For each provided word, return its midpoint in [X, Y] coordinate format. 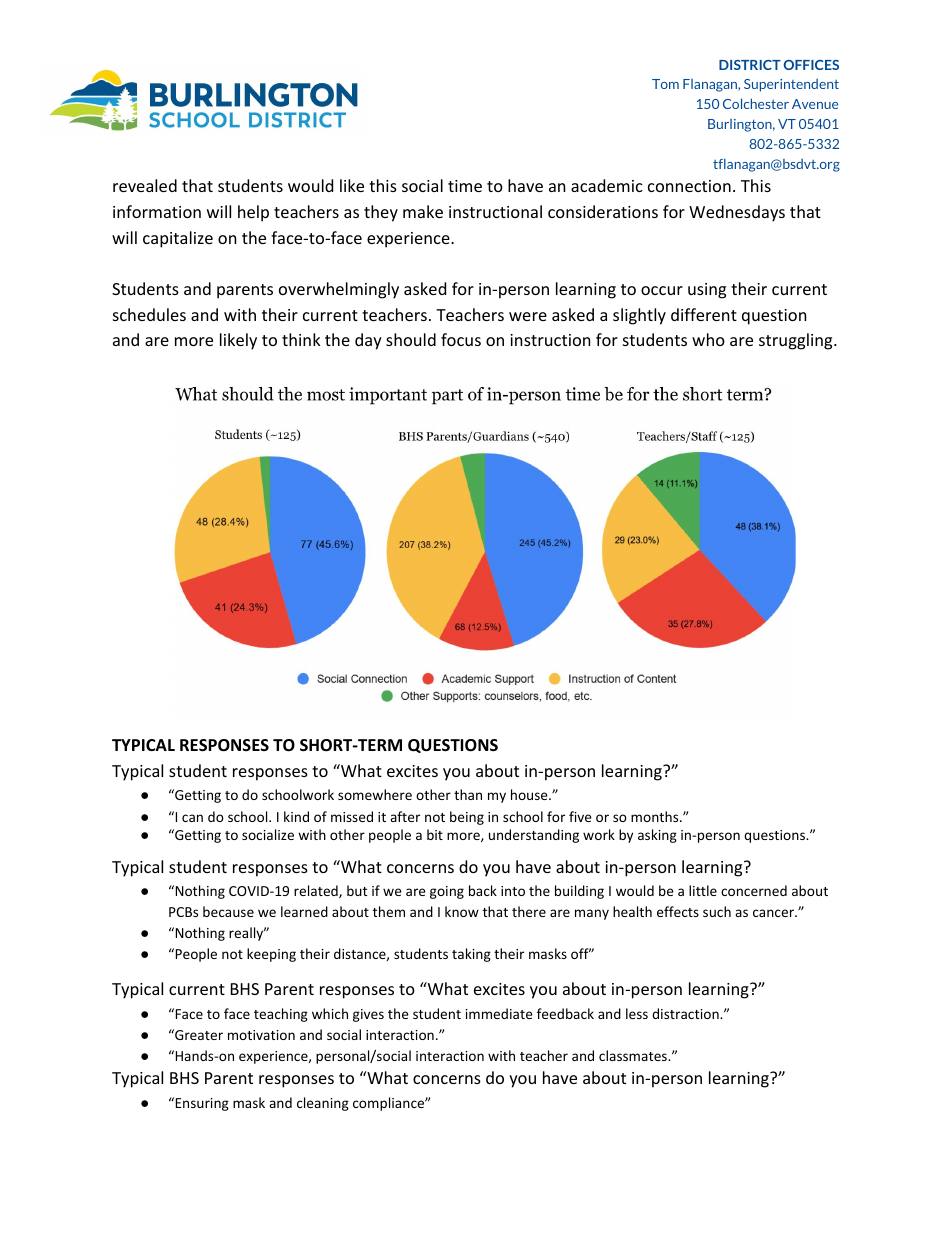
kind [296, 816]
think [301, 339]
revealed [145, 185]
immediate [499, 1013]
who [708, 339]
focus [461, 339]
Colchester [756, 103]
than [468, 794]
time [465, 186]
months [656, 816]
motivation [261, 1035]
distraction [686, 1013]
